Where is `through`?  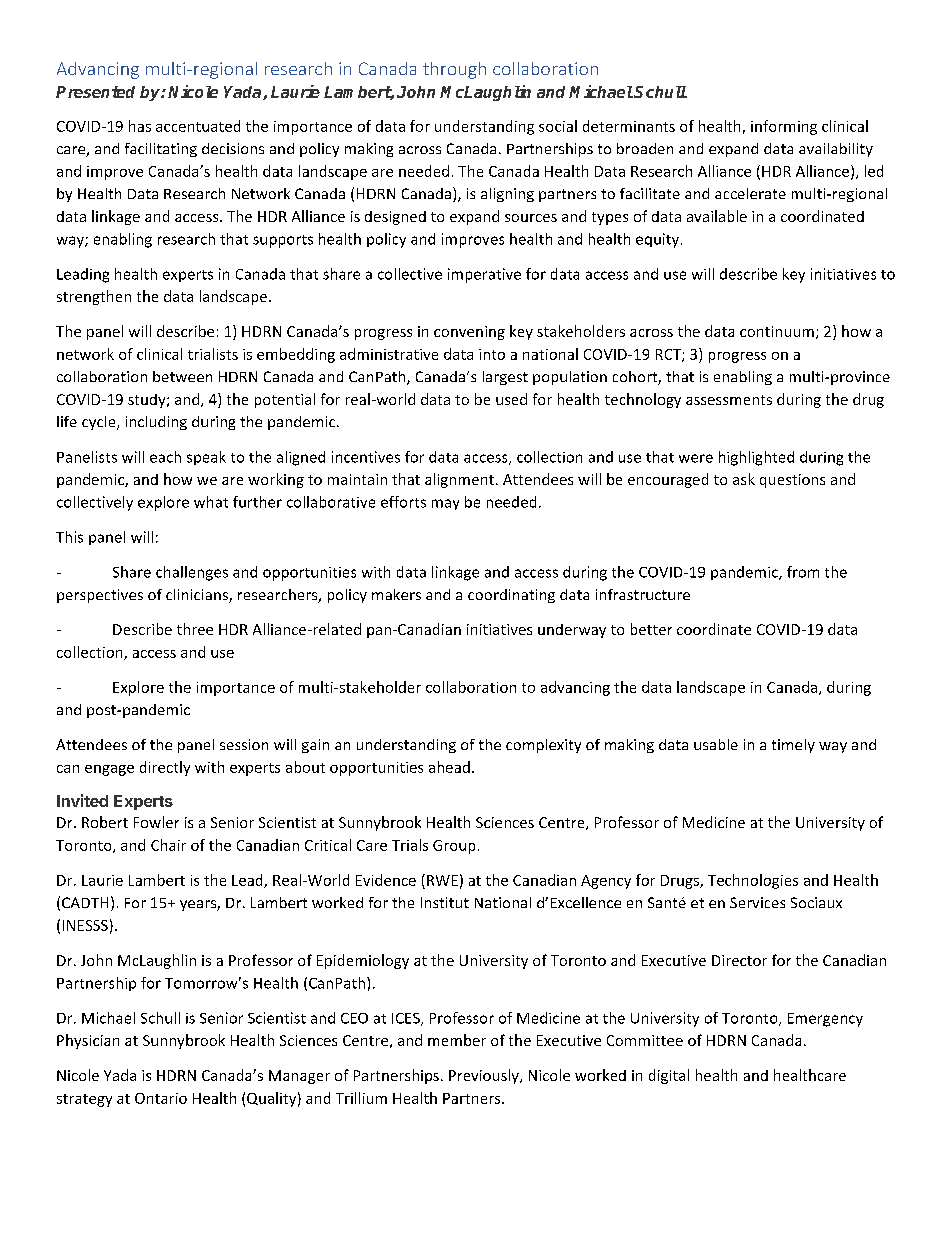
through is located at coordinates (454, 70).
